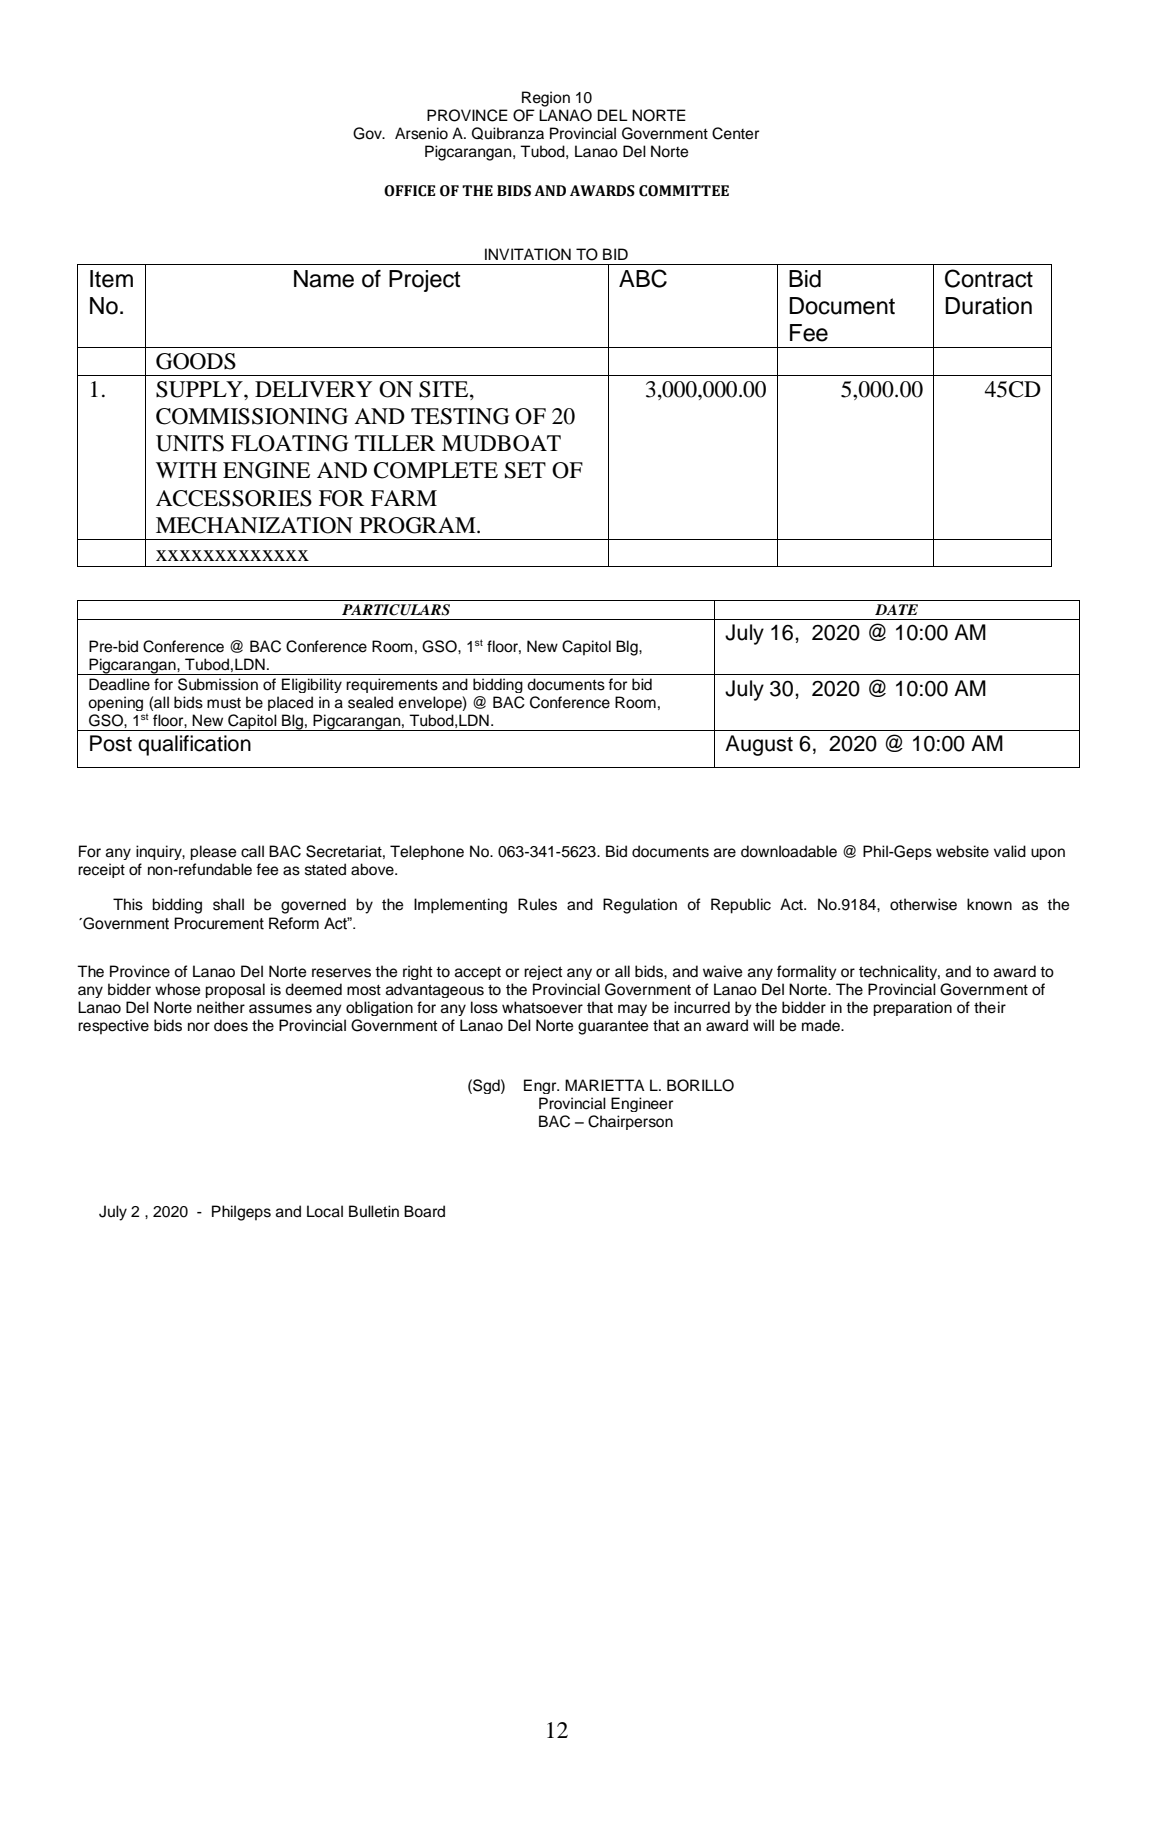 Image resolution: width=1171 pixels, height=1841 pixels. Describe the element at coordinates (213, 852) in the page. I see `please` at that location.
